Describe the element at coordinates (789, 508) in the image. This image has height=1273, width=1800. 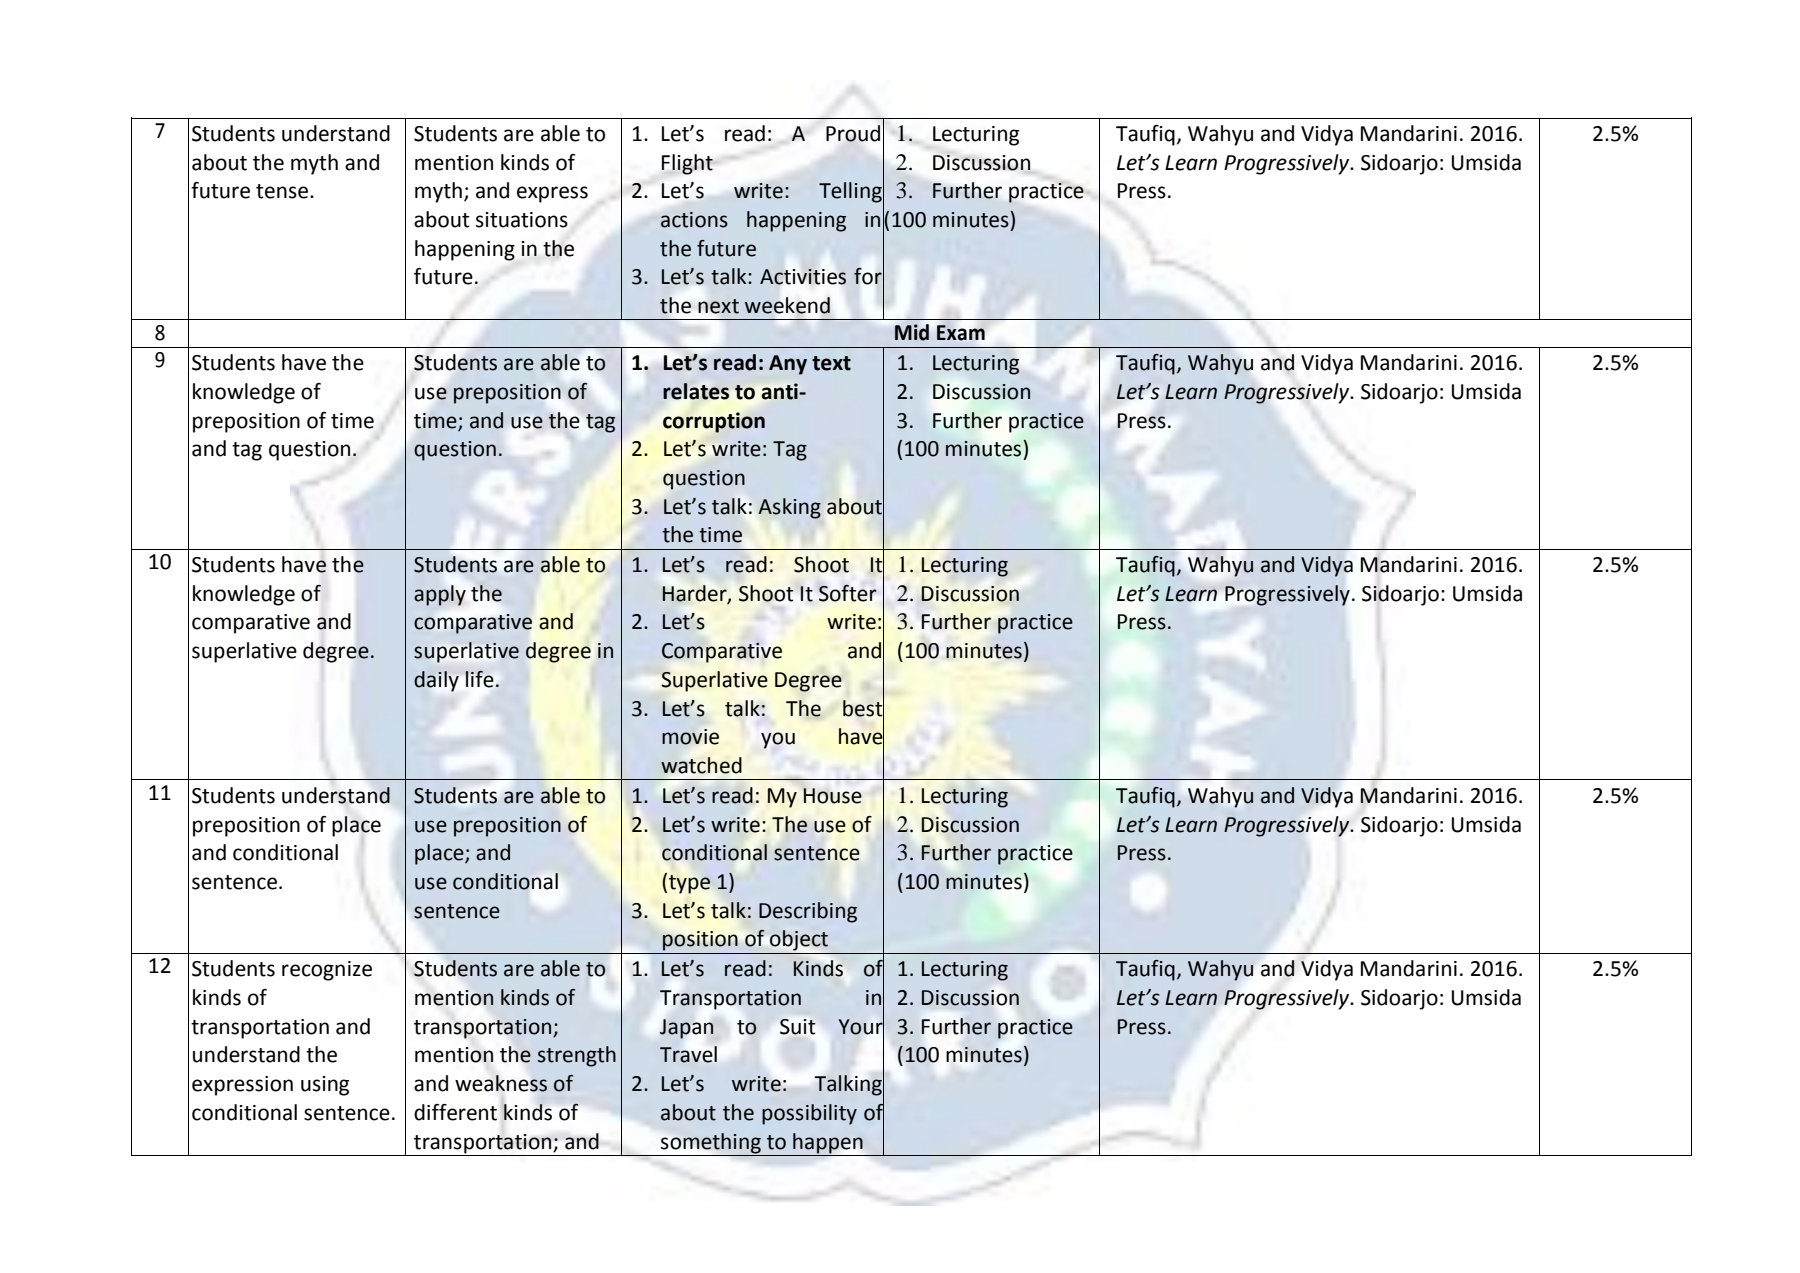
I see `Asking` at that location.
